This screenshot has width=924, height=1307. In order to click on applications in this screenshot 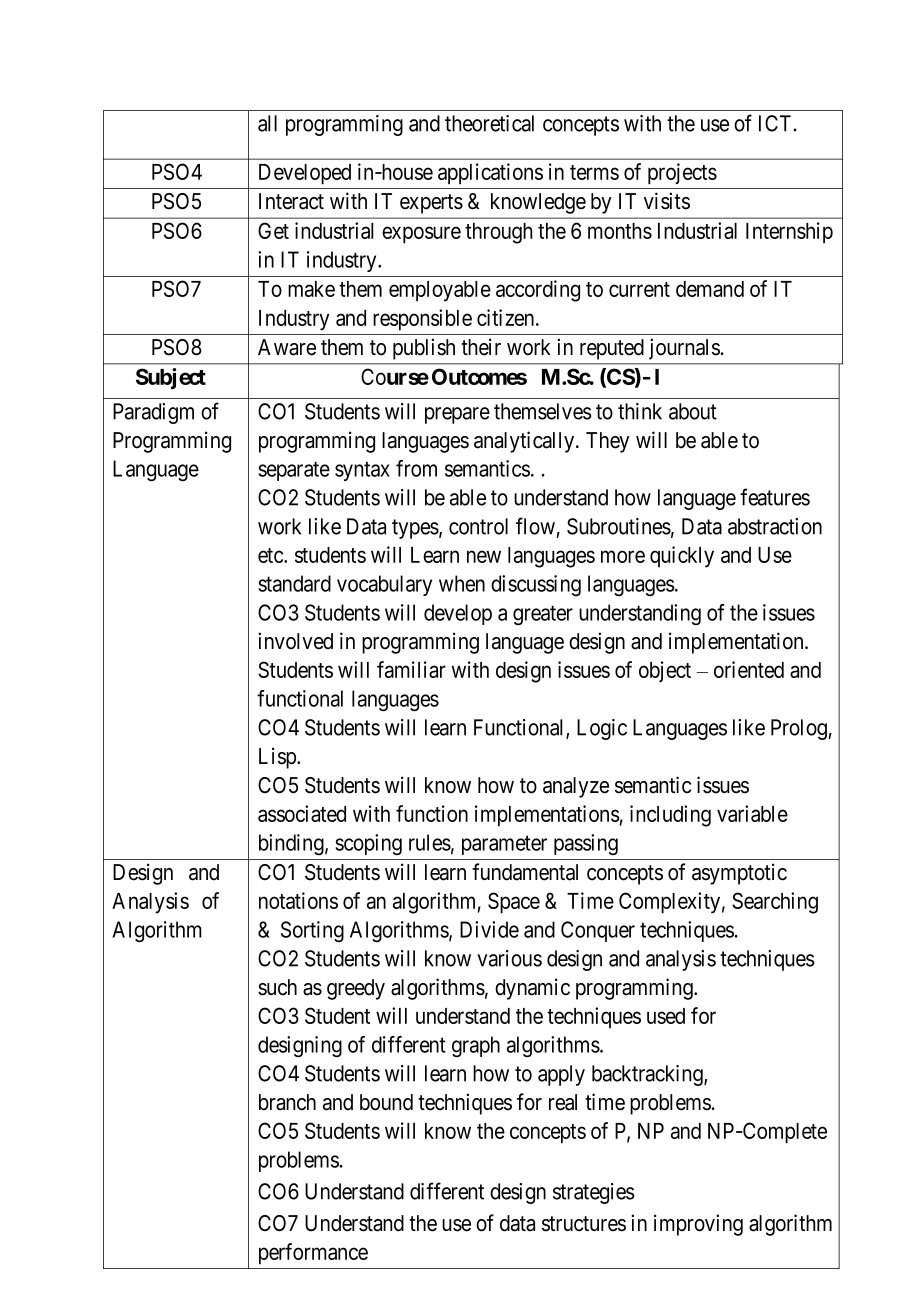, I will do `click(490, 173)`.
